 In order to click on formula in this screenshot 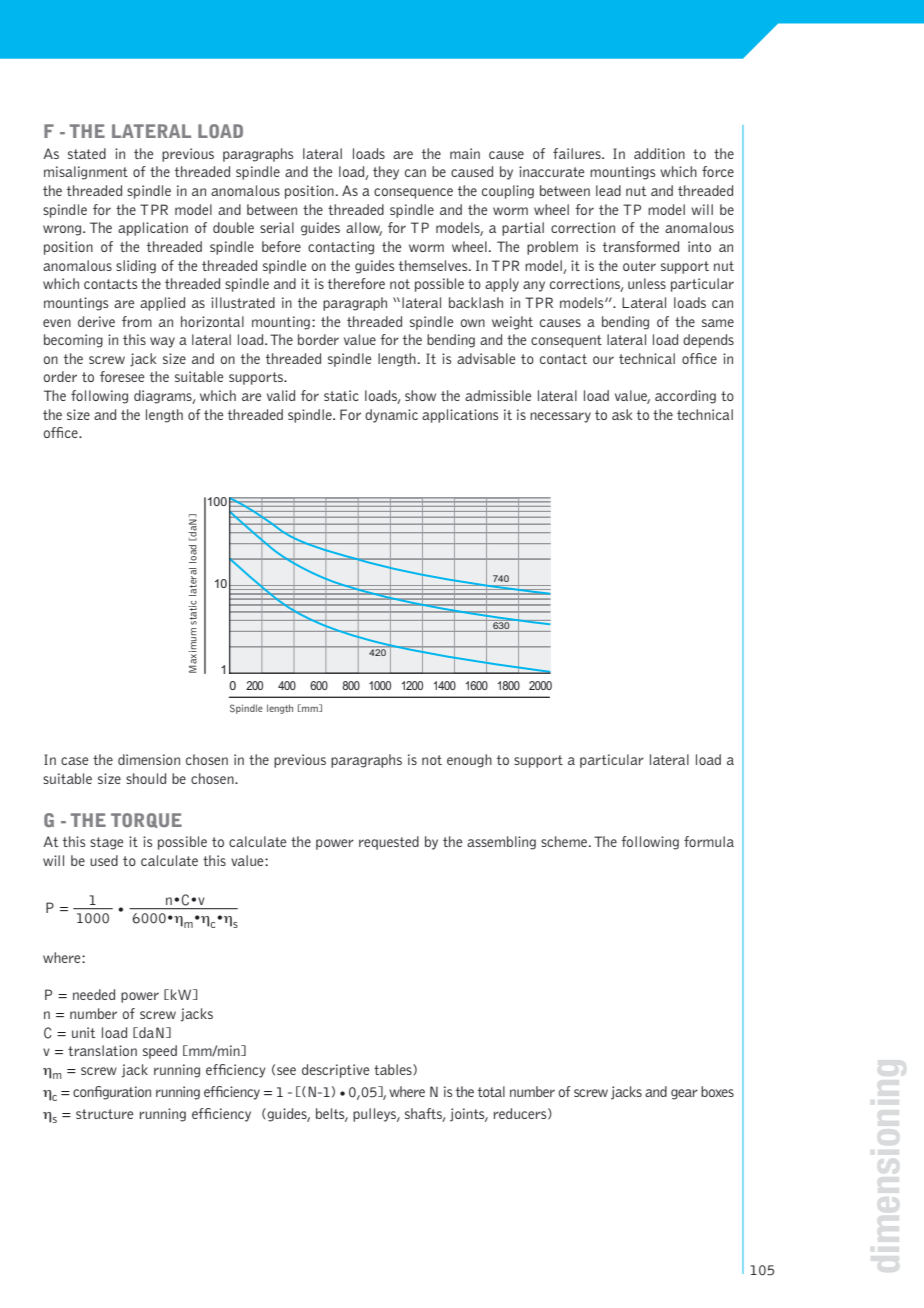, I will do `click(709, 841)`.
